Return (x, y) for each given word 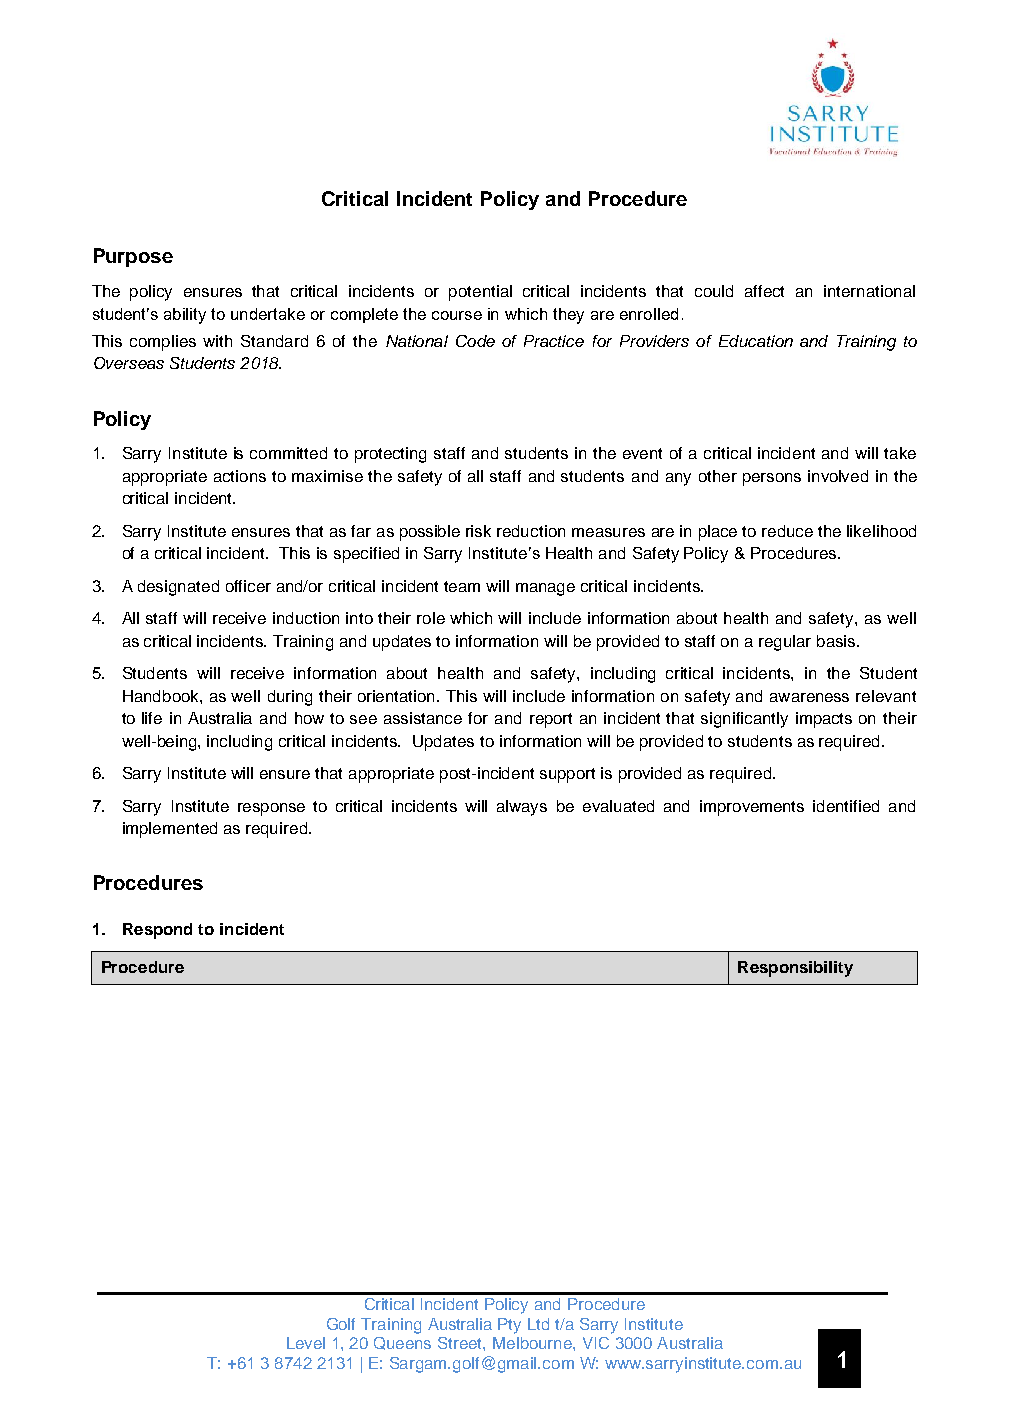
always (522, 808)
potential (480, 293)
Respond (157, 931)
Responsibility (795, 969)
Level (306, 1343)
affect (764, 291)
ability (185, 316)
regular (785, 643)
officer (248, 586)
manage (545, 589)
